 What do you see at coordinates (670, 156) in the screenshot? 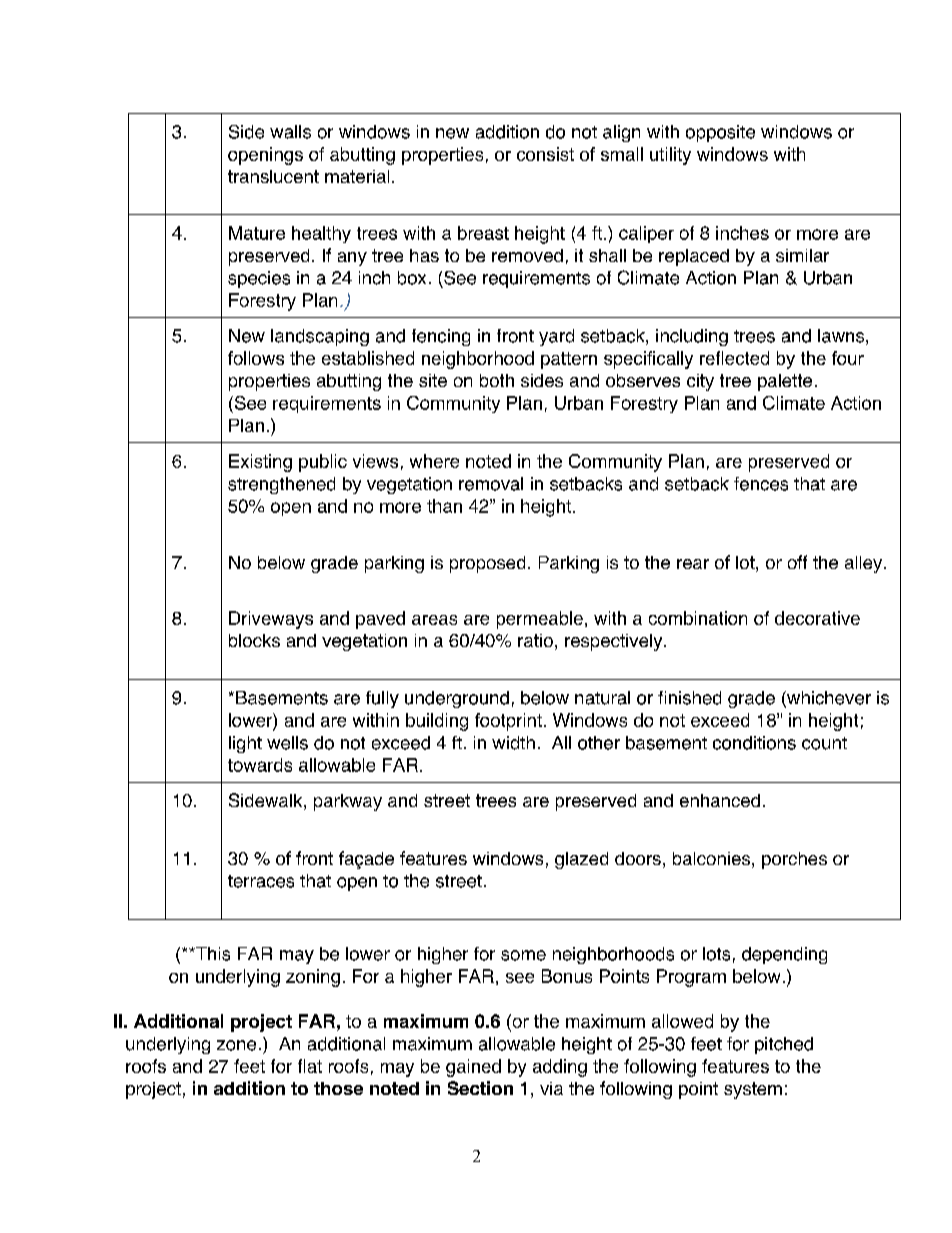
I see `utility` at bounding box center [670, 156].
